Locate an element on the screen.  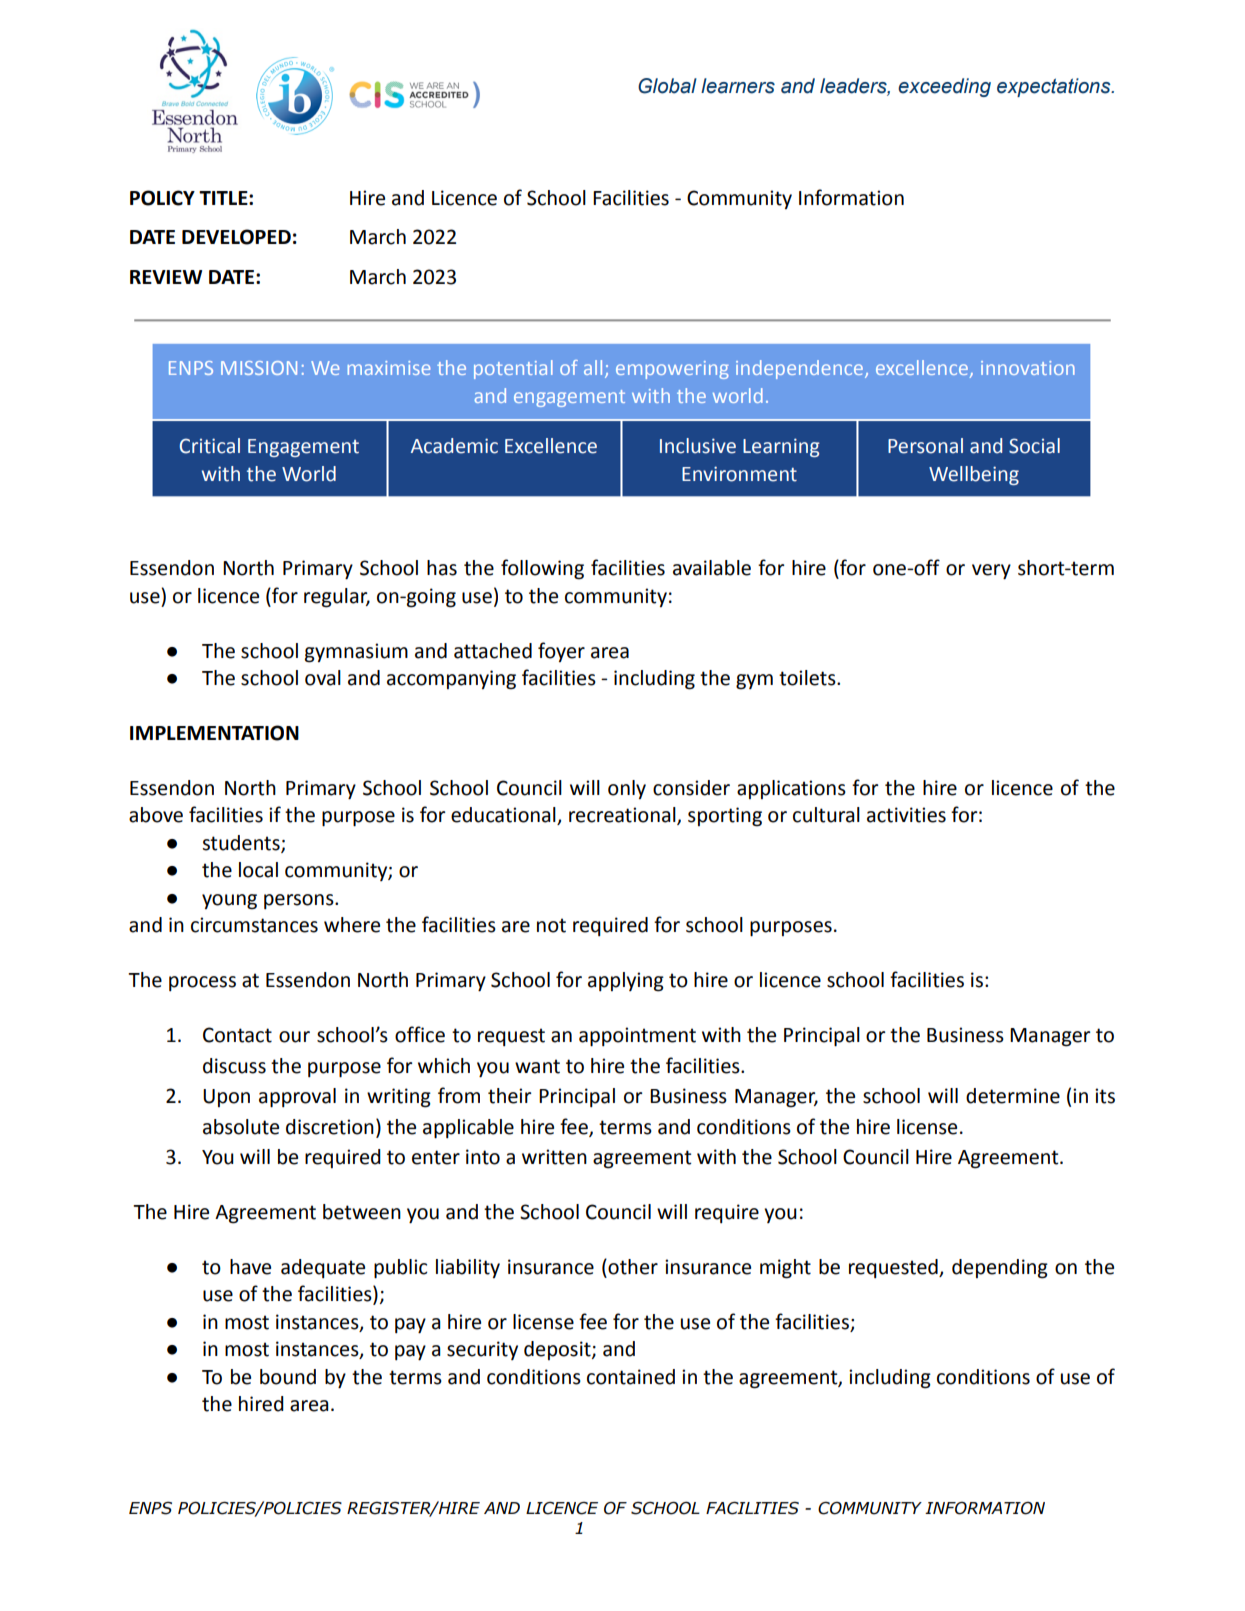
only is located at coordinates (627, 789).
